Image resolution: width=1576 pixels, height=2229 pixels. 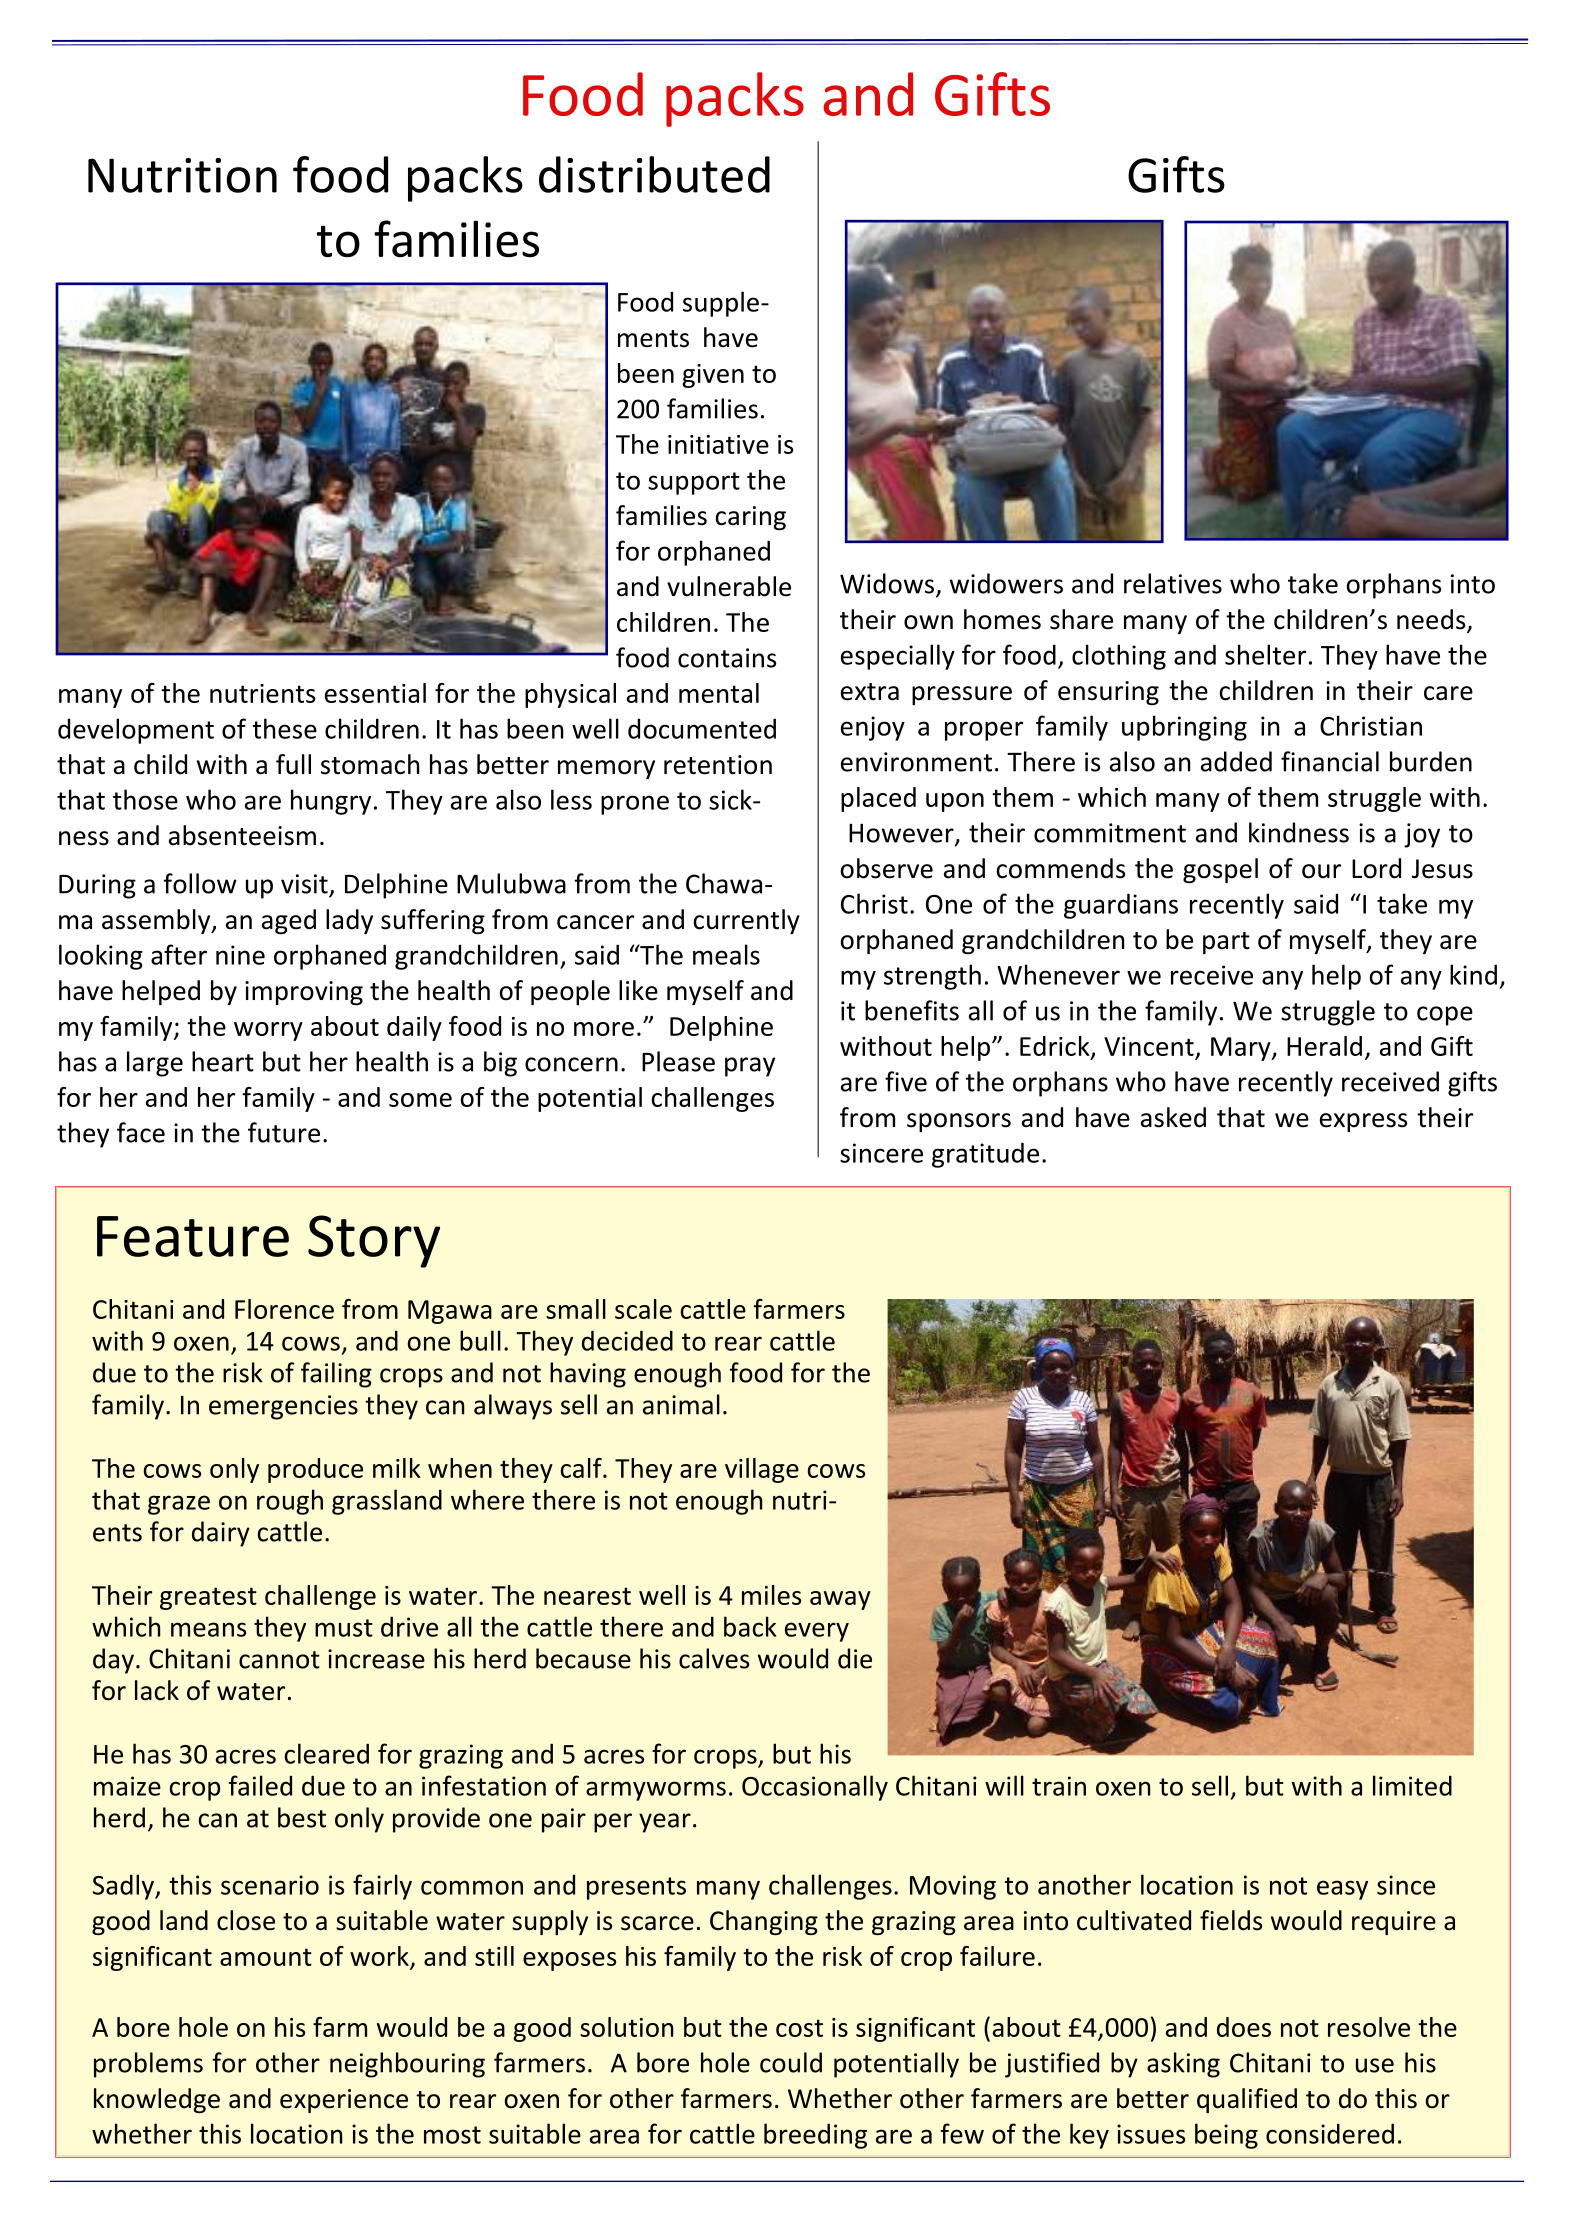 What do you see at coordinates (1247, 2100) in the document?
I see `qualified` at bounding box center [1247, 2100].
